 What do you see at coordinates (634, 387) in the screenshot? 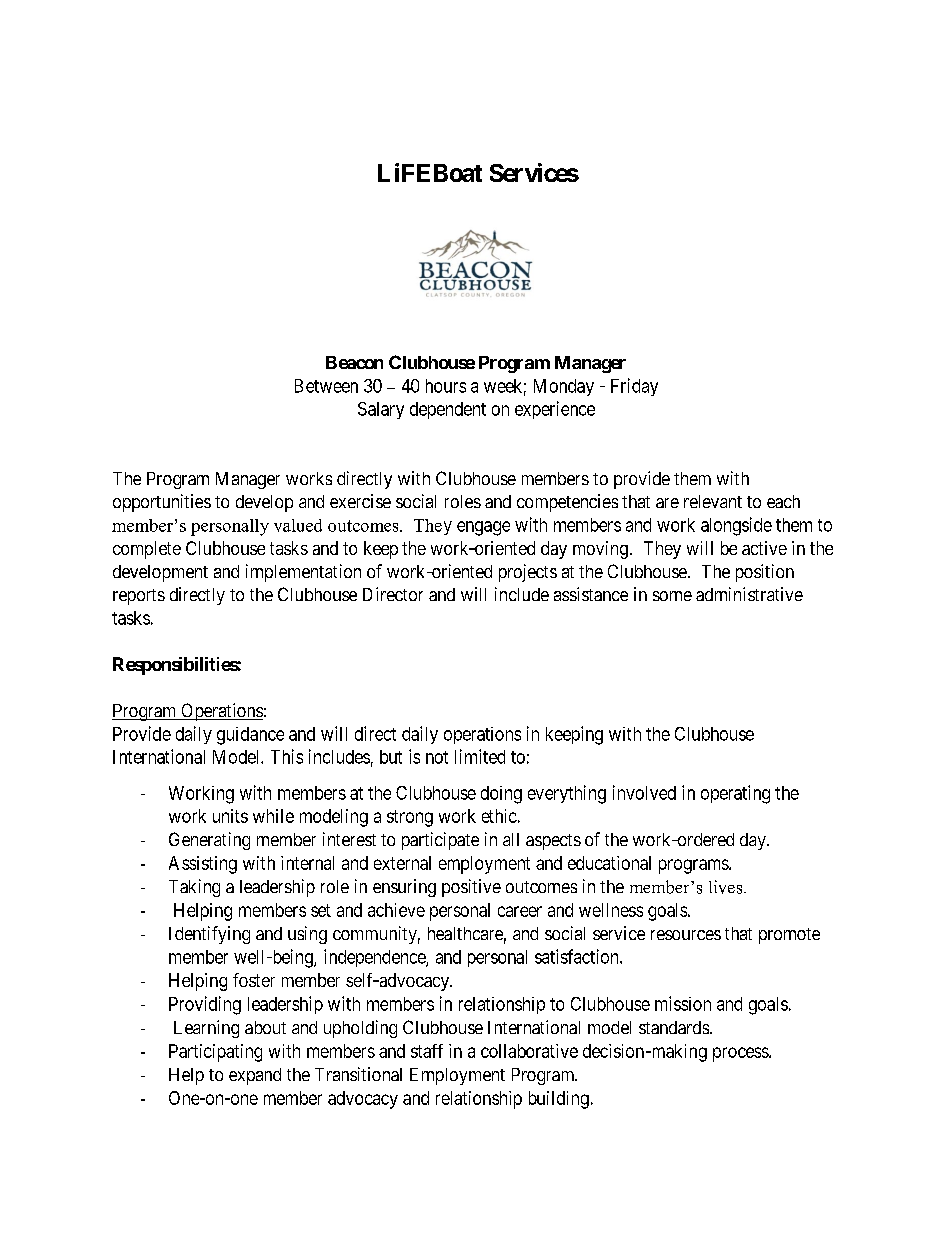
I see `Friday` at bounding box center [634, 387].
